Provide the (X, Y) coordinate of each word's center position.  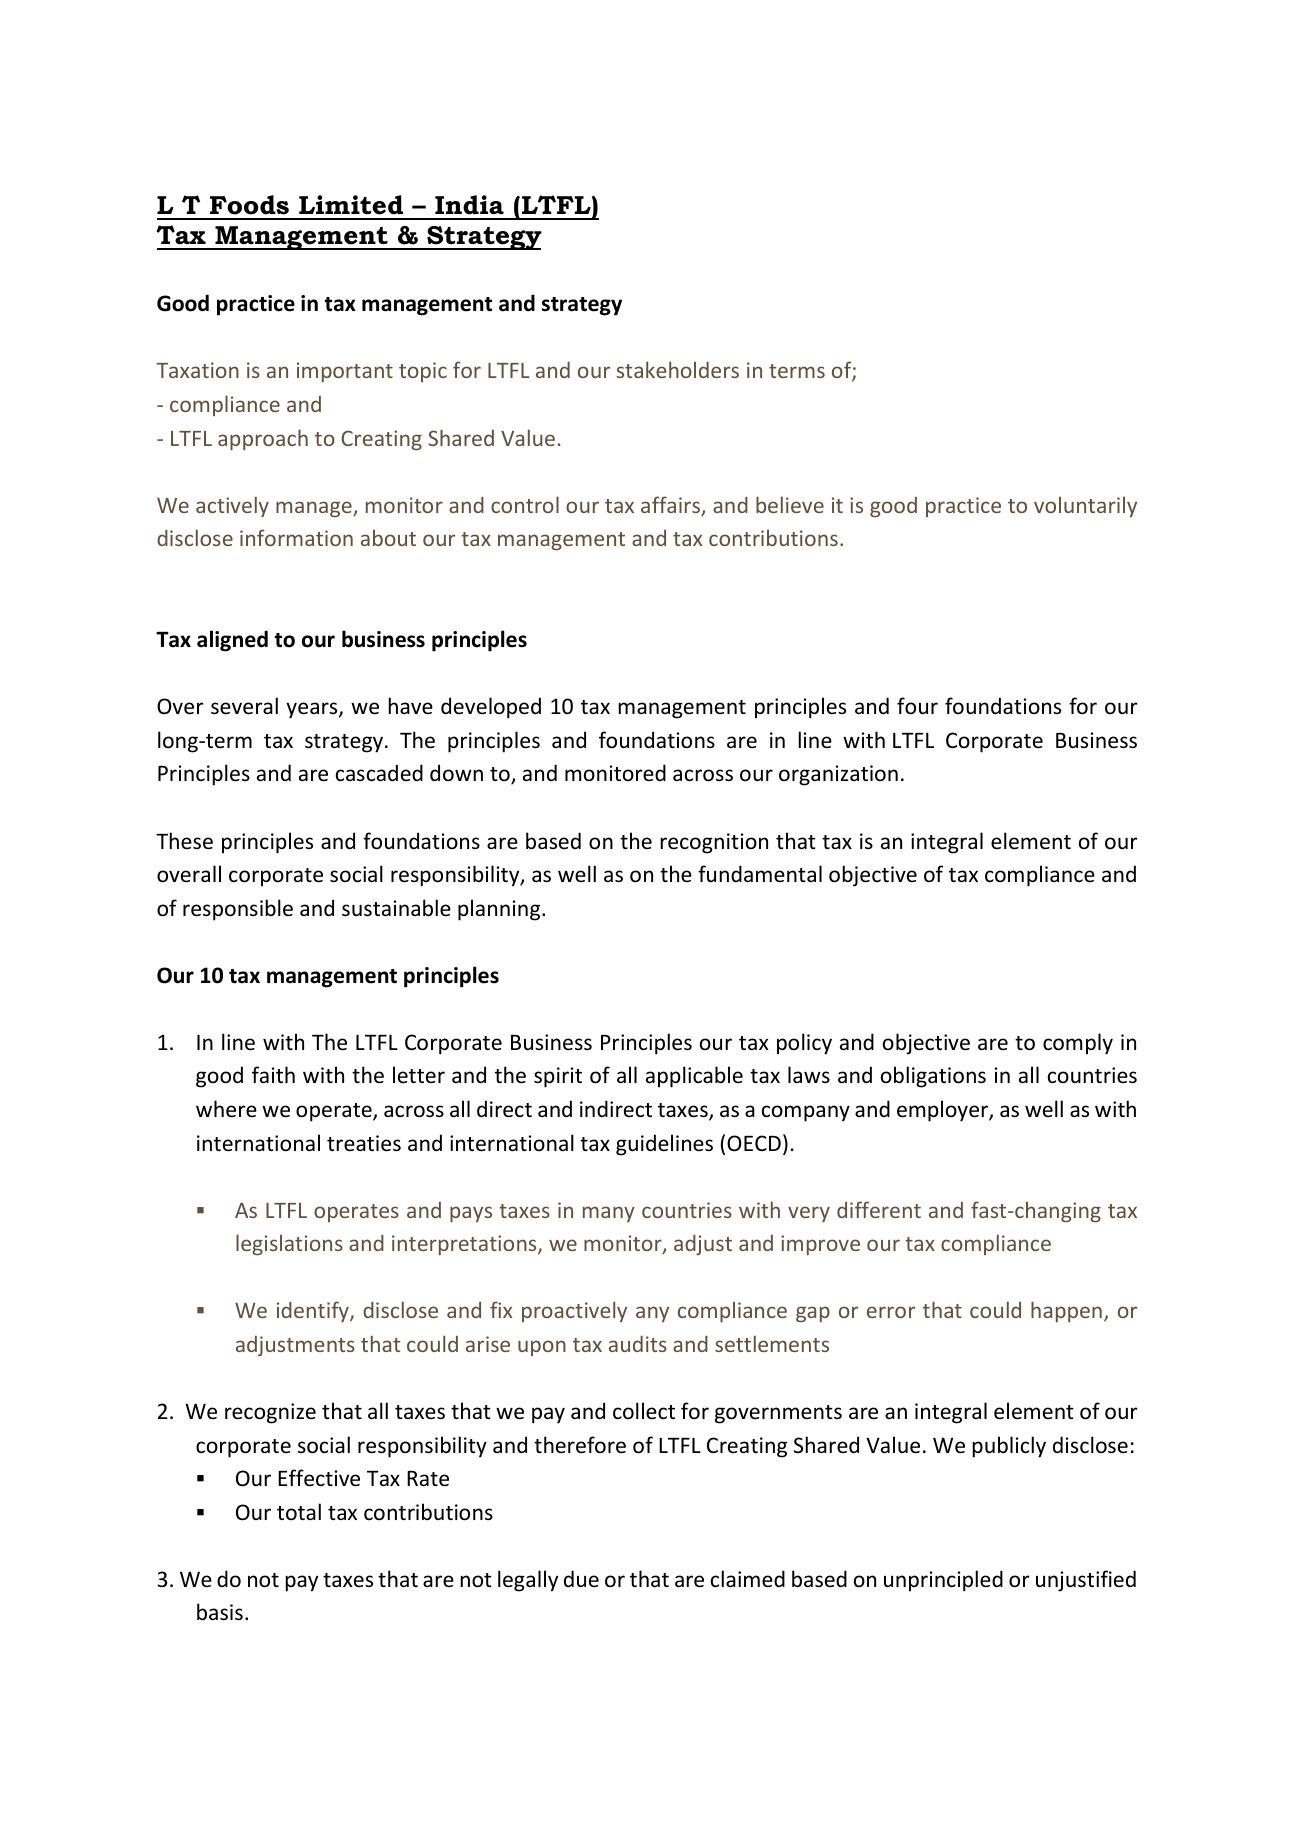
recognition (714, 843)
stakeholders (677, 369)
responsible (238, 910)
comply (1078, 1044)
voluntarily (1085, 507)
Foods (249, 205)
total (299, 1511)
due (581, 1578)
